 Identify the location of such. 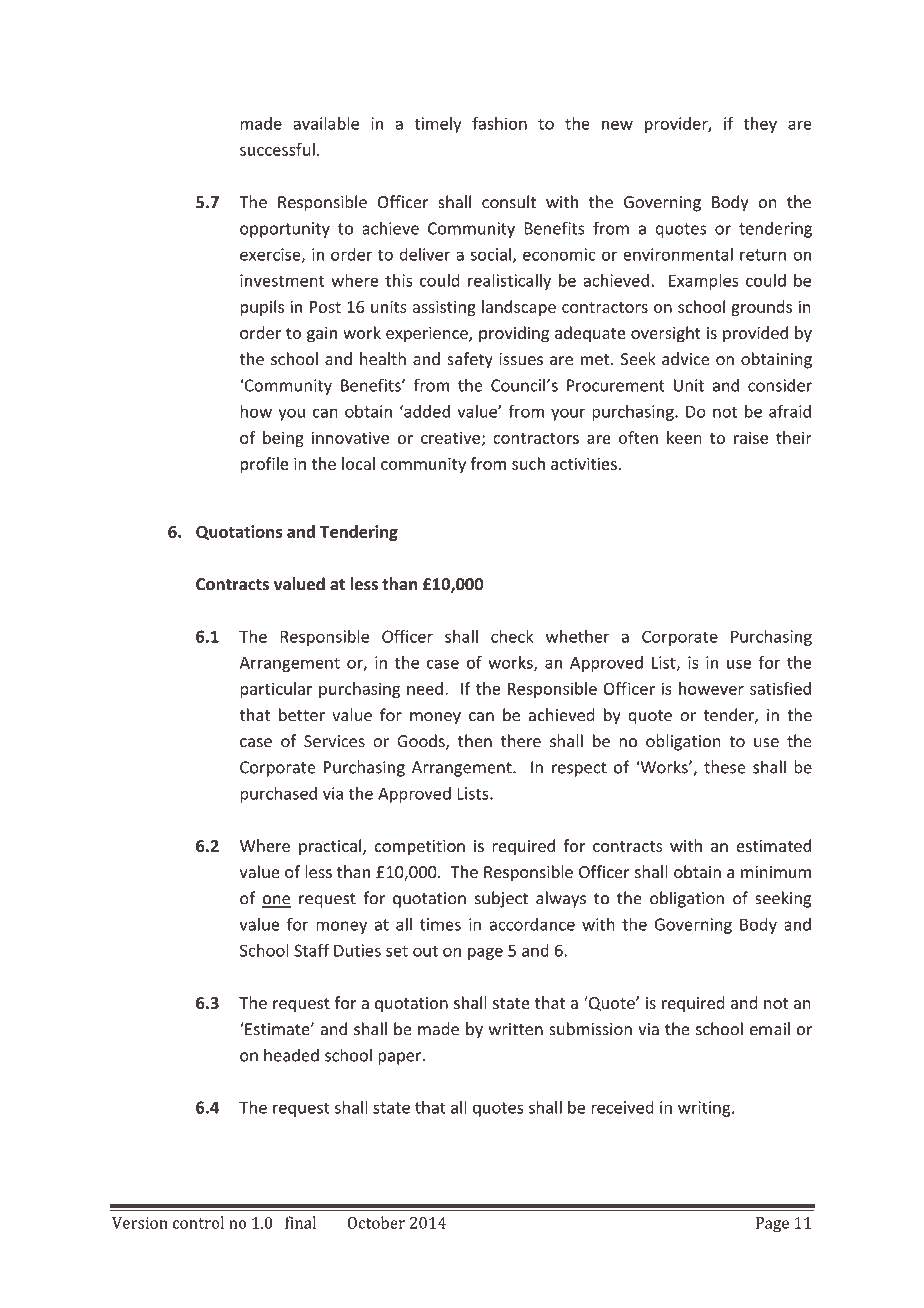
(528, 463).
